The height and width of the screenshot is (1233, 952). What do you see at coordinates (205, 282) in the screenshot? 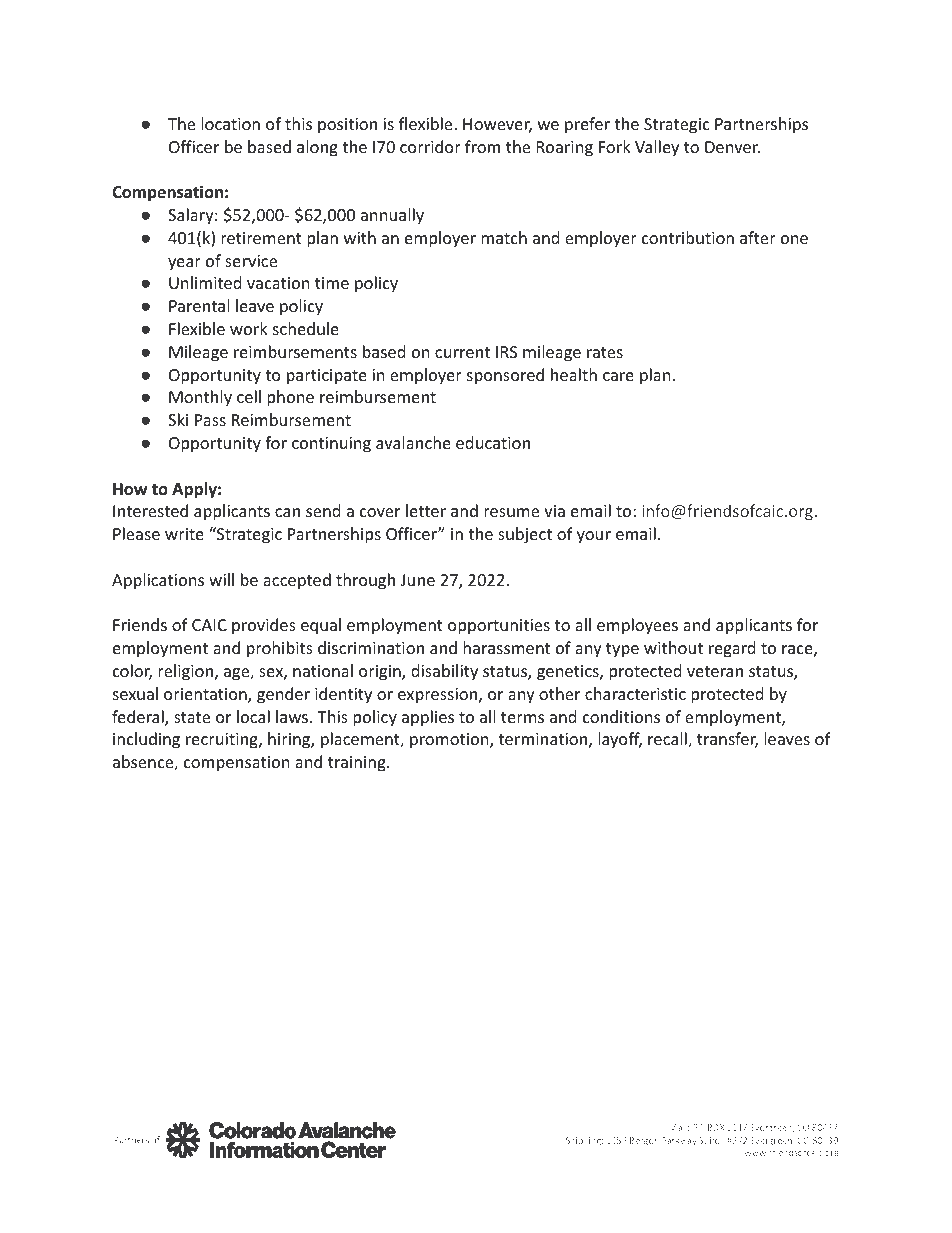
I see `Unlimited` at bounding box center [205, 282].
